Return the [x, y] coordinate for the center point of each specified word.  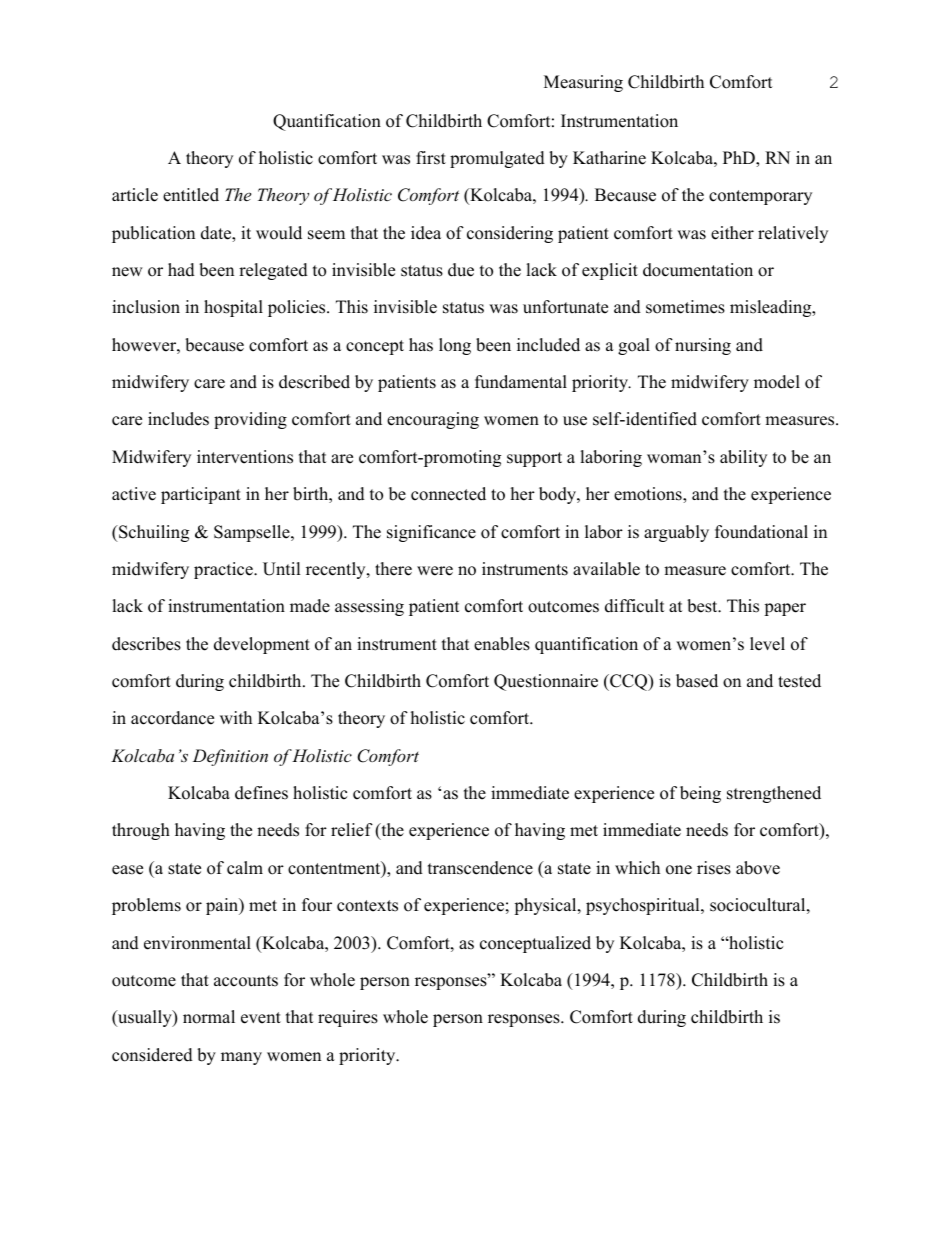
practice [224, 570]
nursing [703, 346]
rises [714, 868]
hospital [233, 308]
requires [348, 1018]
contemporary [760, 197]
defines [261, 793]
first [431, 158]
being [700, 794]
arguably [676, 533]
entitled [191, 195]
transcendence [480, 868]
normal [209, 1017]
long [455, 346]
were [435, 571]
